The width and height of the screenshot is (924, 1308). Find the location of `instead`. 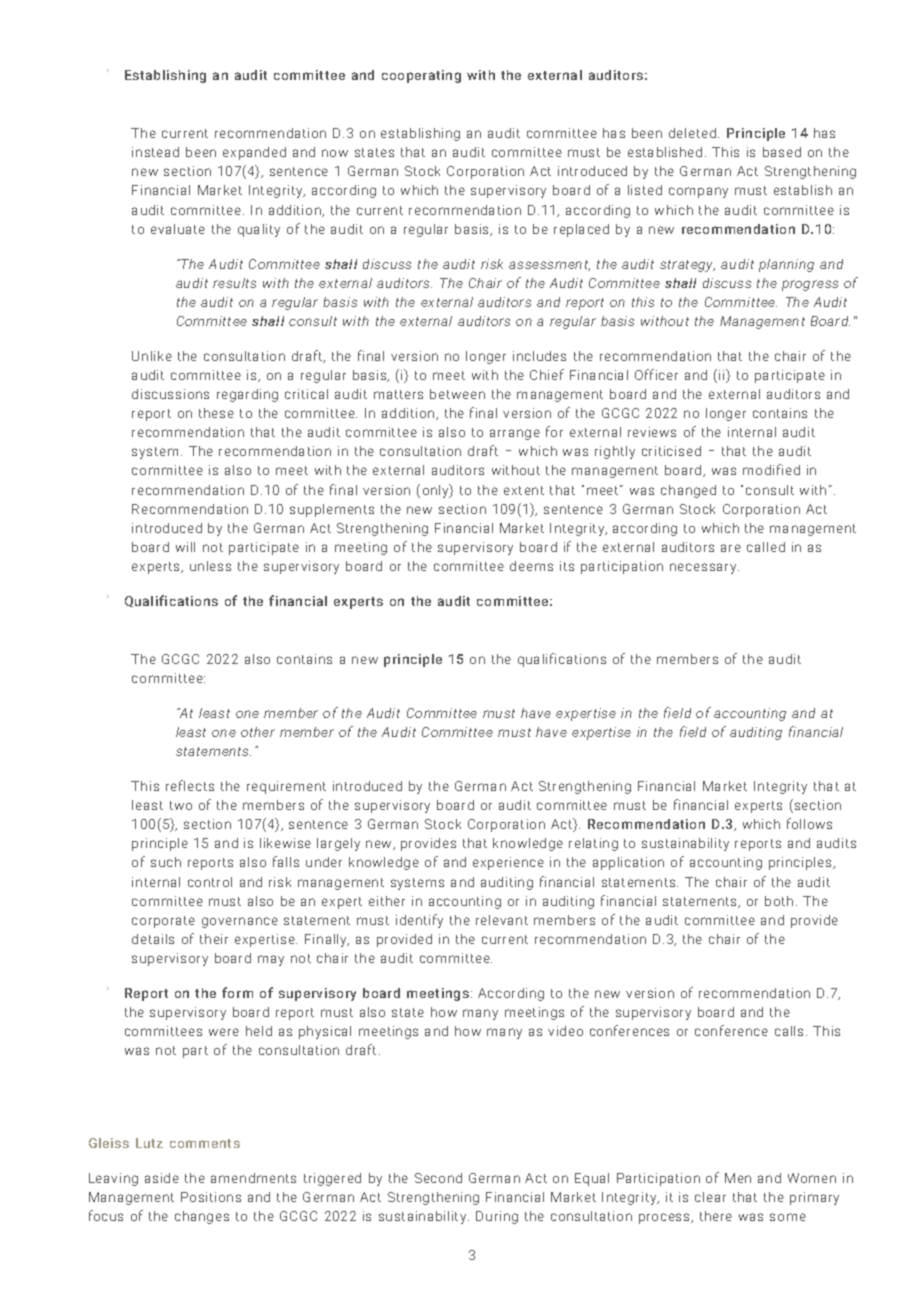

instead is located at coordinates (155, 152).
